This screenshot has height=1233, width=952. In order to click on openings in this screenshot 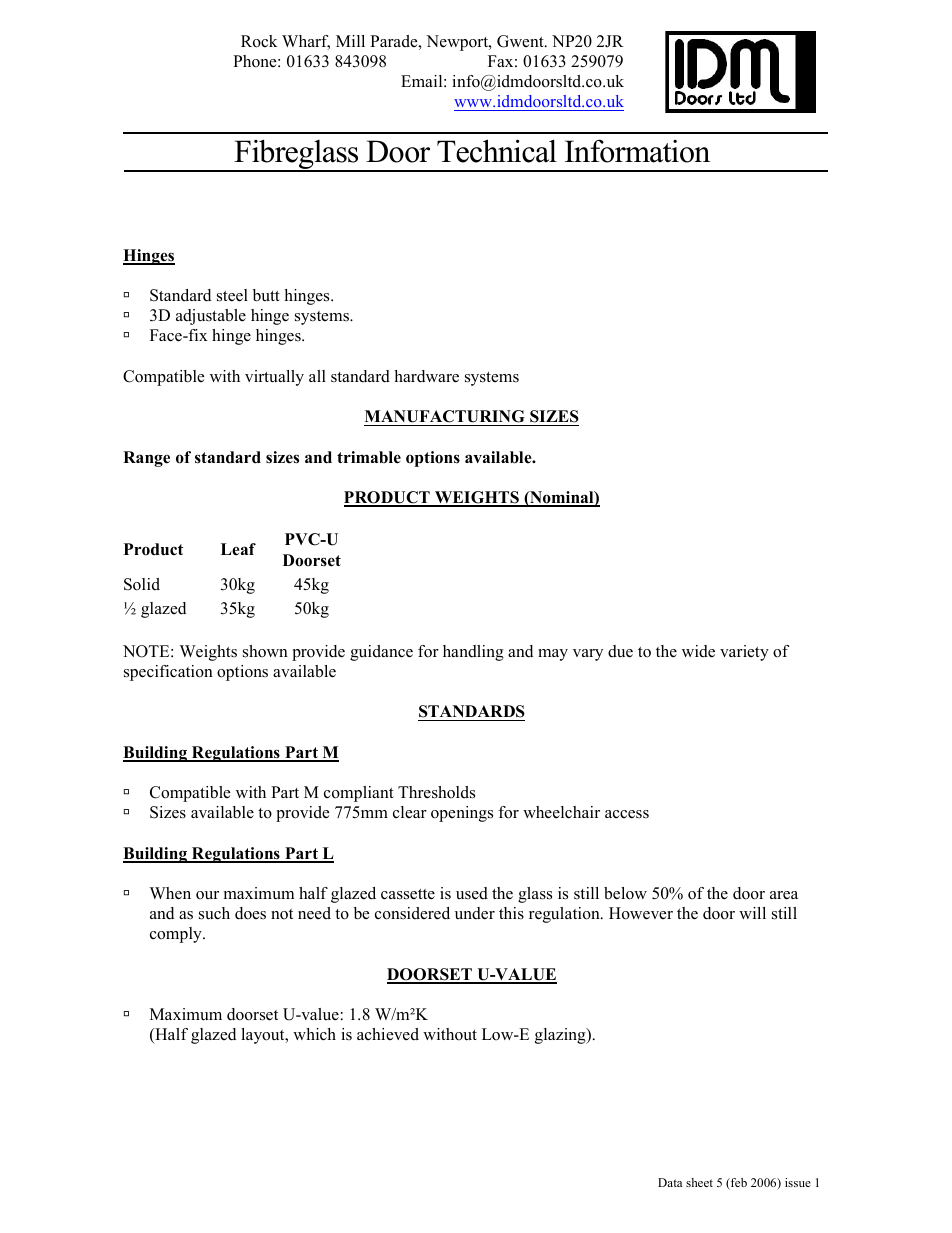, I will do `click(462, 814)`.
